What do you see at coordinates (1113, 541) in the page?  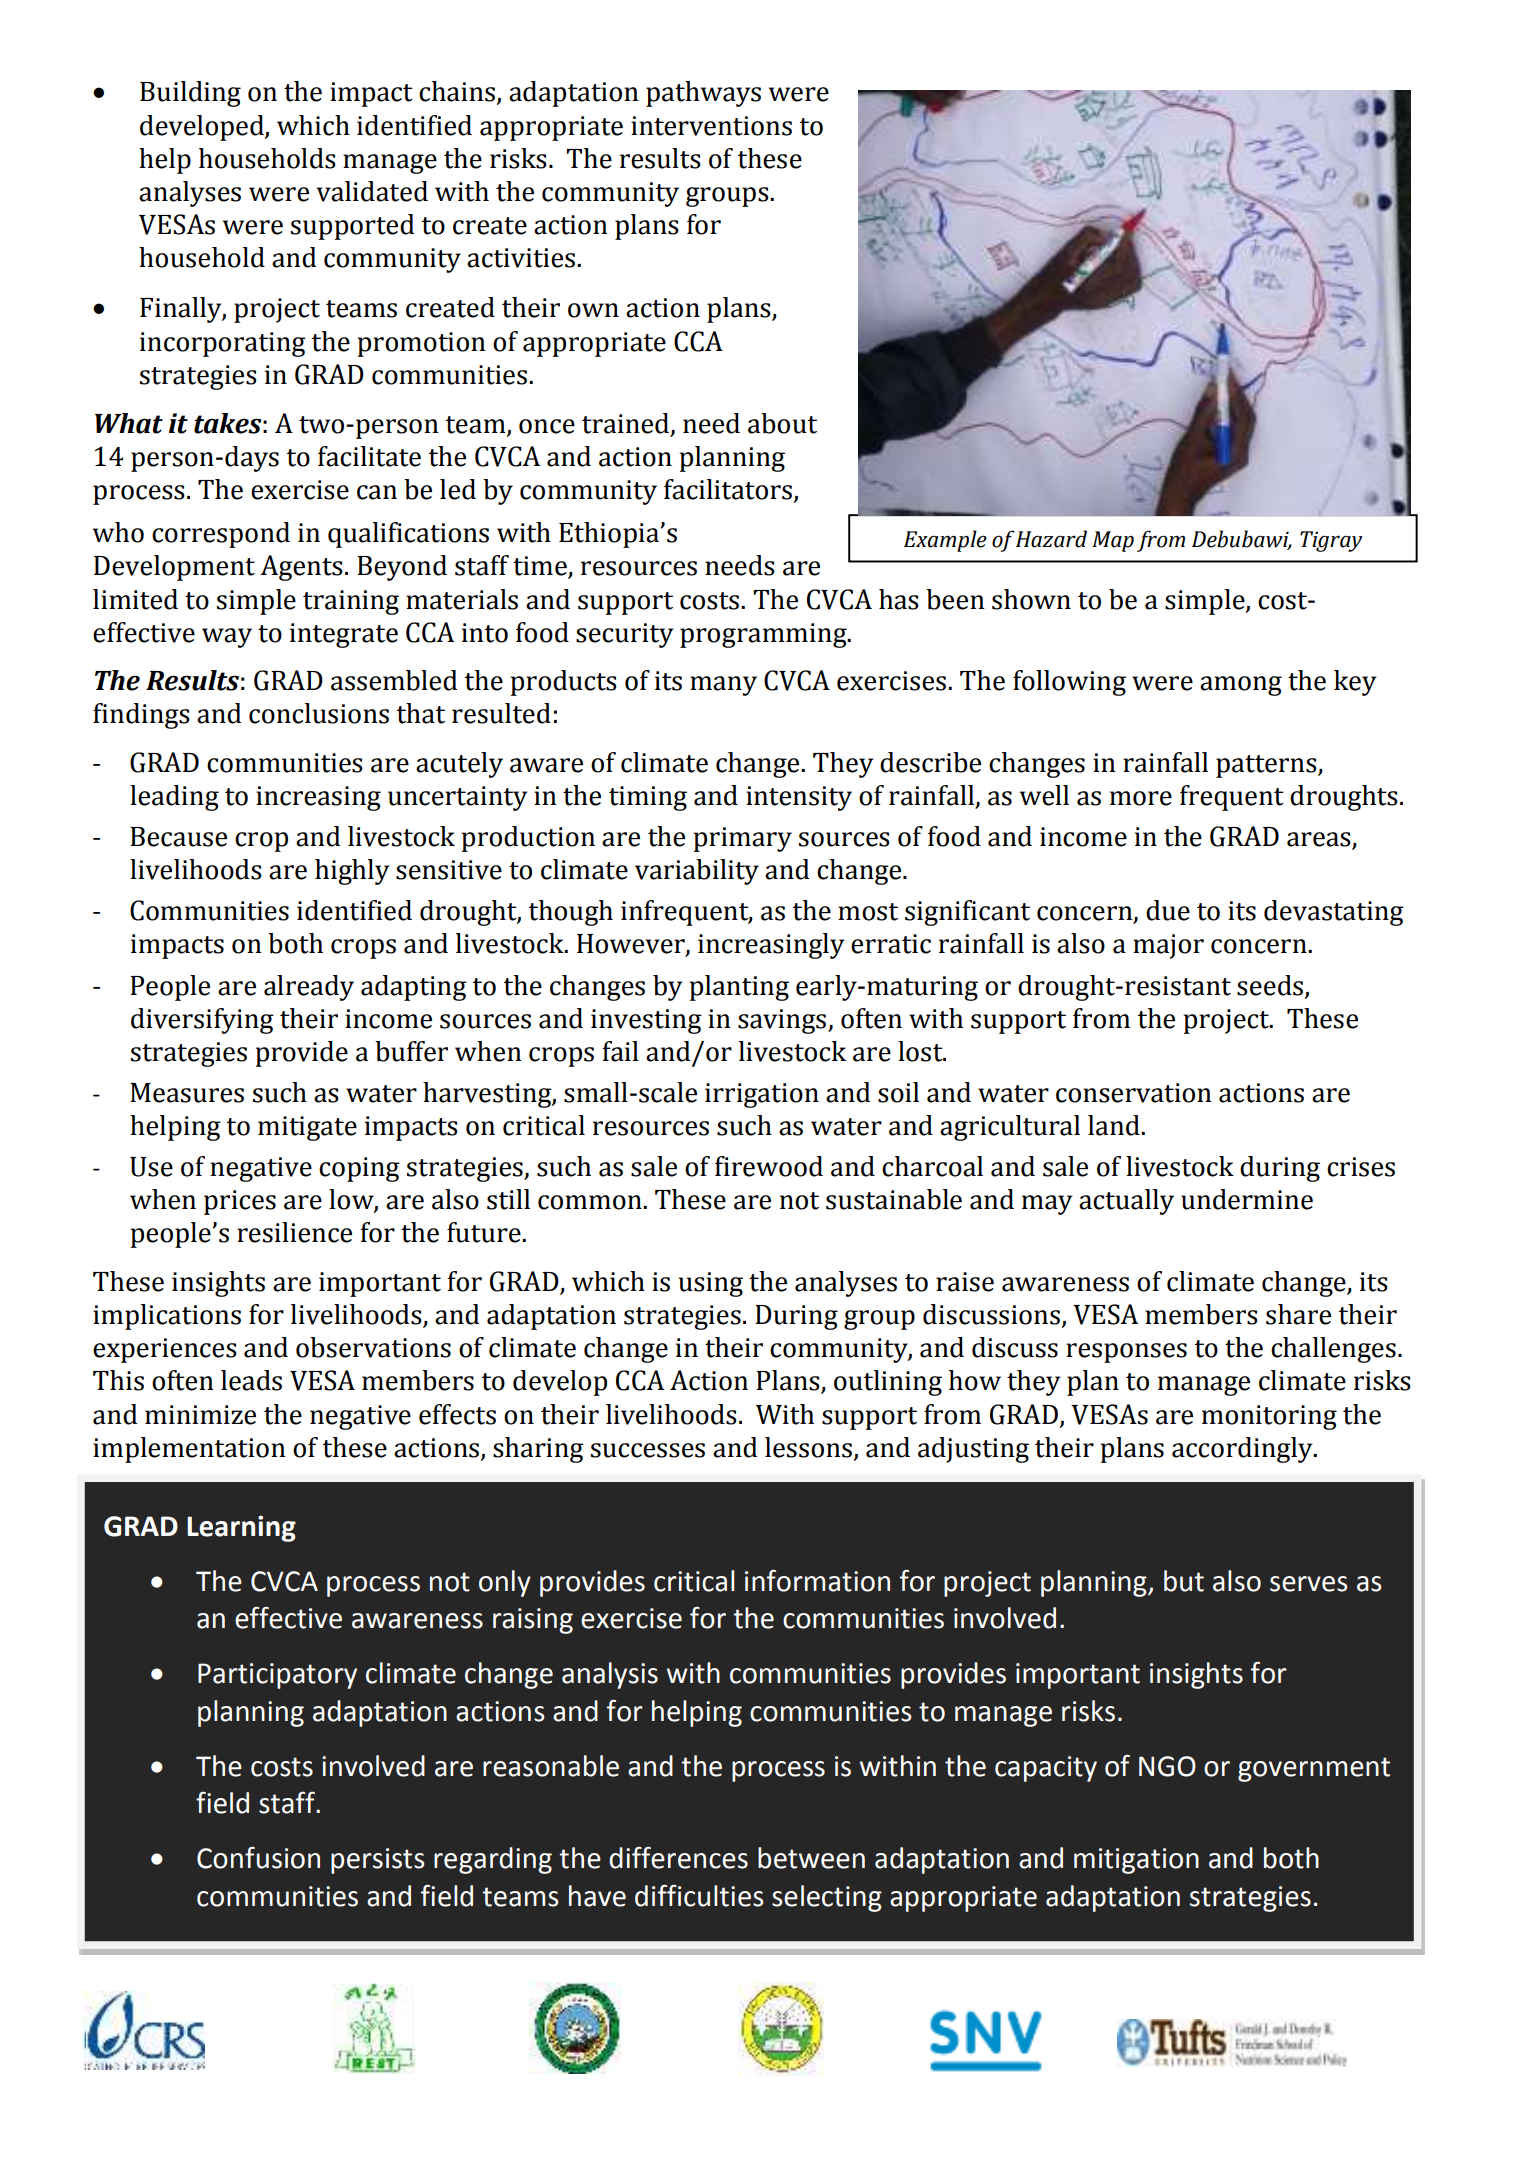 I see `Map` at bounding box center [1113, 541].
